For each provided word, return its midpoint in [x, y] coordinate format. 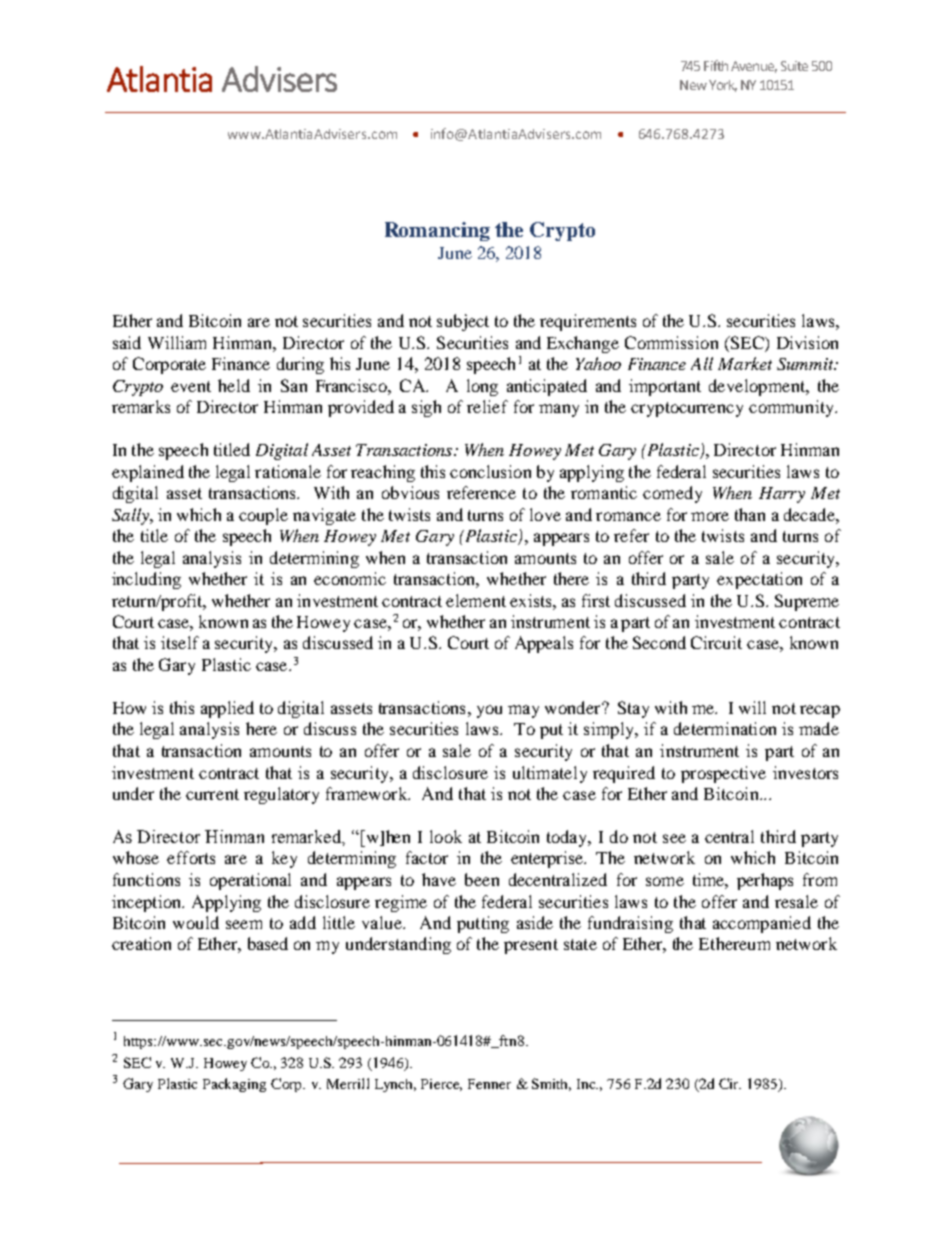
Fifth [716, 65]
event [191, 386]
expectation [759, 580]
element [476, 600]
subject [463, 322]
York [723, 86]
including [146, 580]
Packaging [234, 1085]
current [212, 794]
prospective [723, 774]
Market [745, 363]
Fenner [489, 1084]
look [446, 836]
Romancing [437, 231]
